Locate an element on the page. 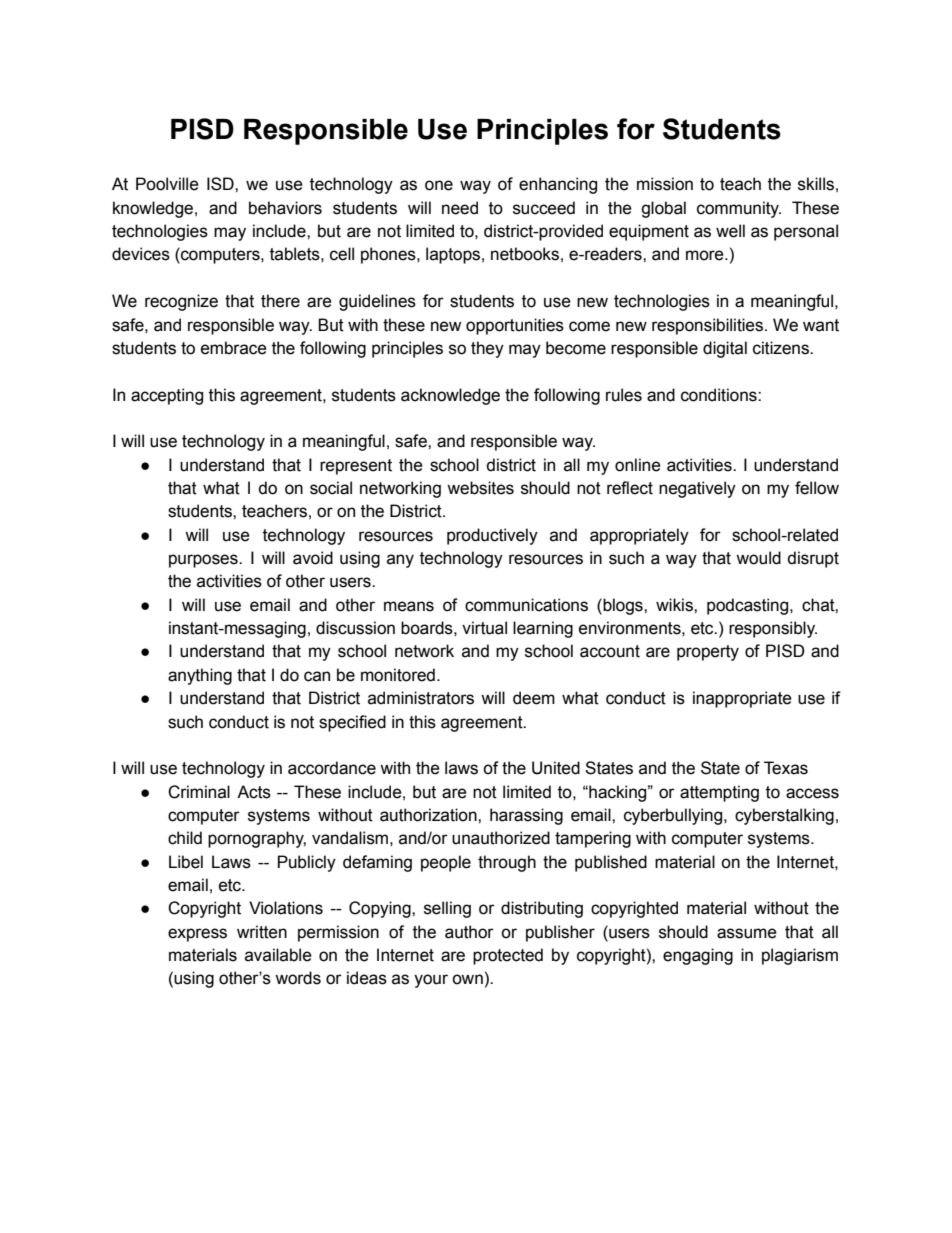 The height and width of the document is (1233, 952). conditions is located at coordinates (720, 395).
